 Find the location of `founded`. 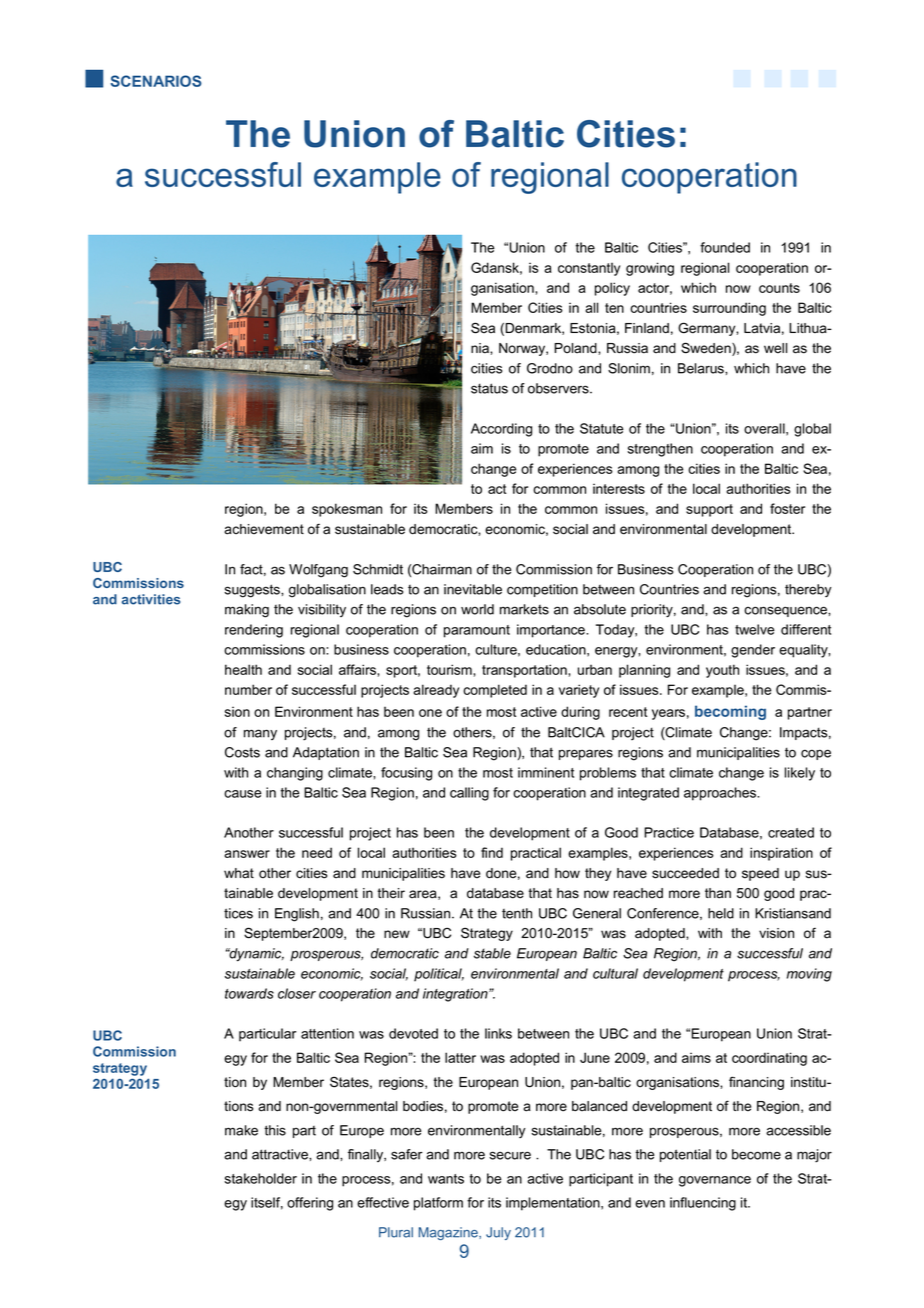

founded is located at coordinates (725, 247).
